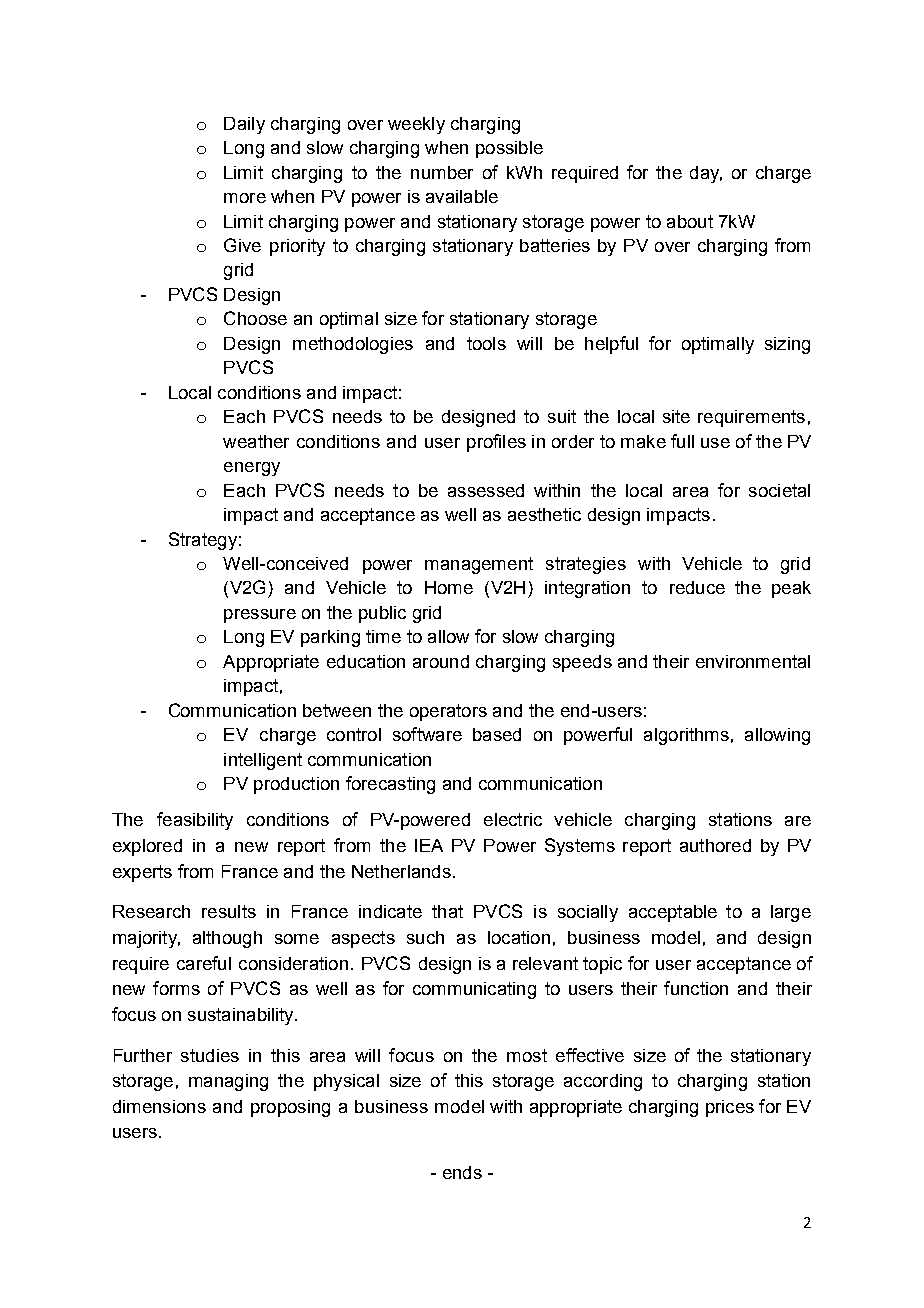 This screenshot has height=1308, width=924. I want to click on feasibility, so click(195, 821).
